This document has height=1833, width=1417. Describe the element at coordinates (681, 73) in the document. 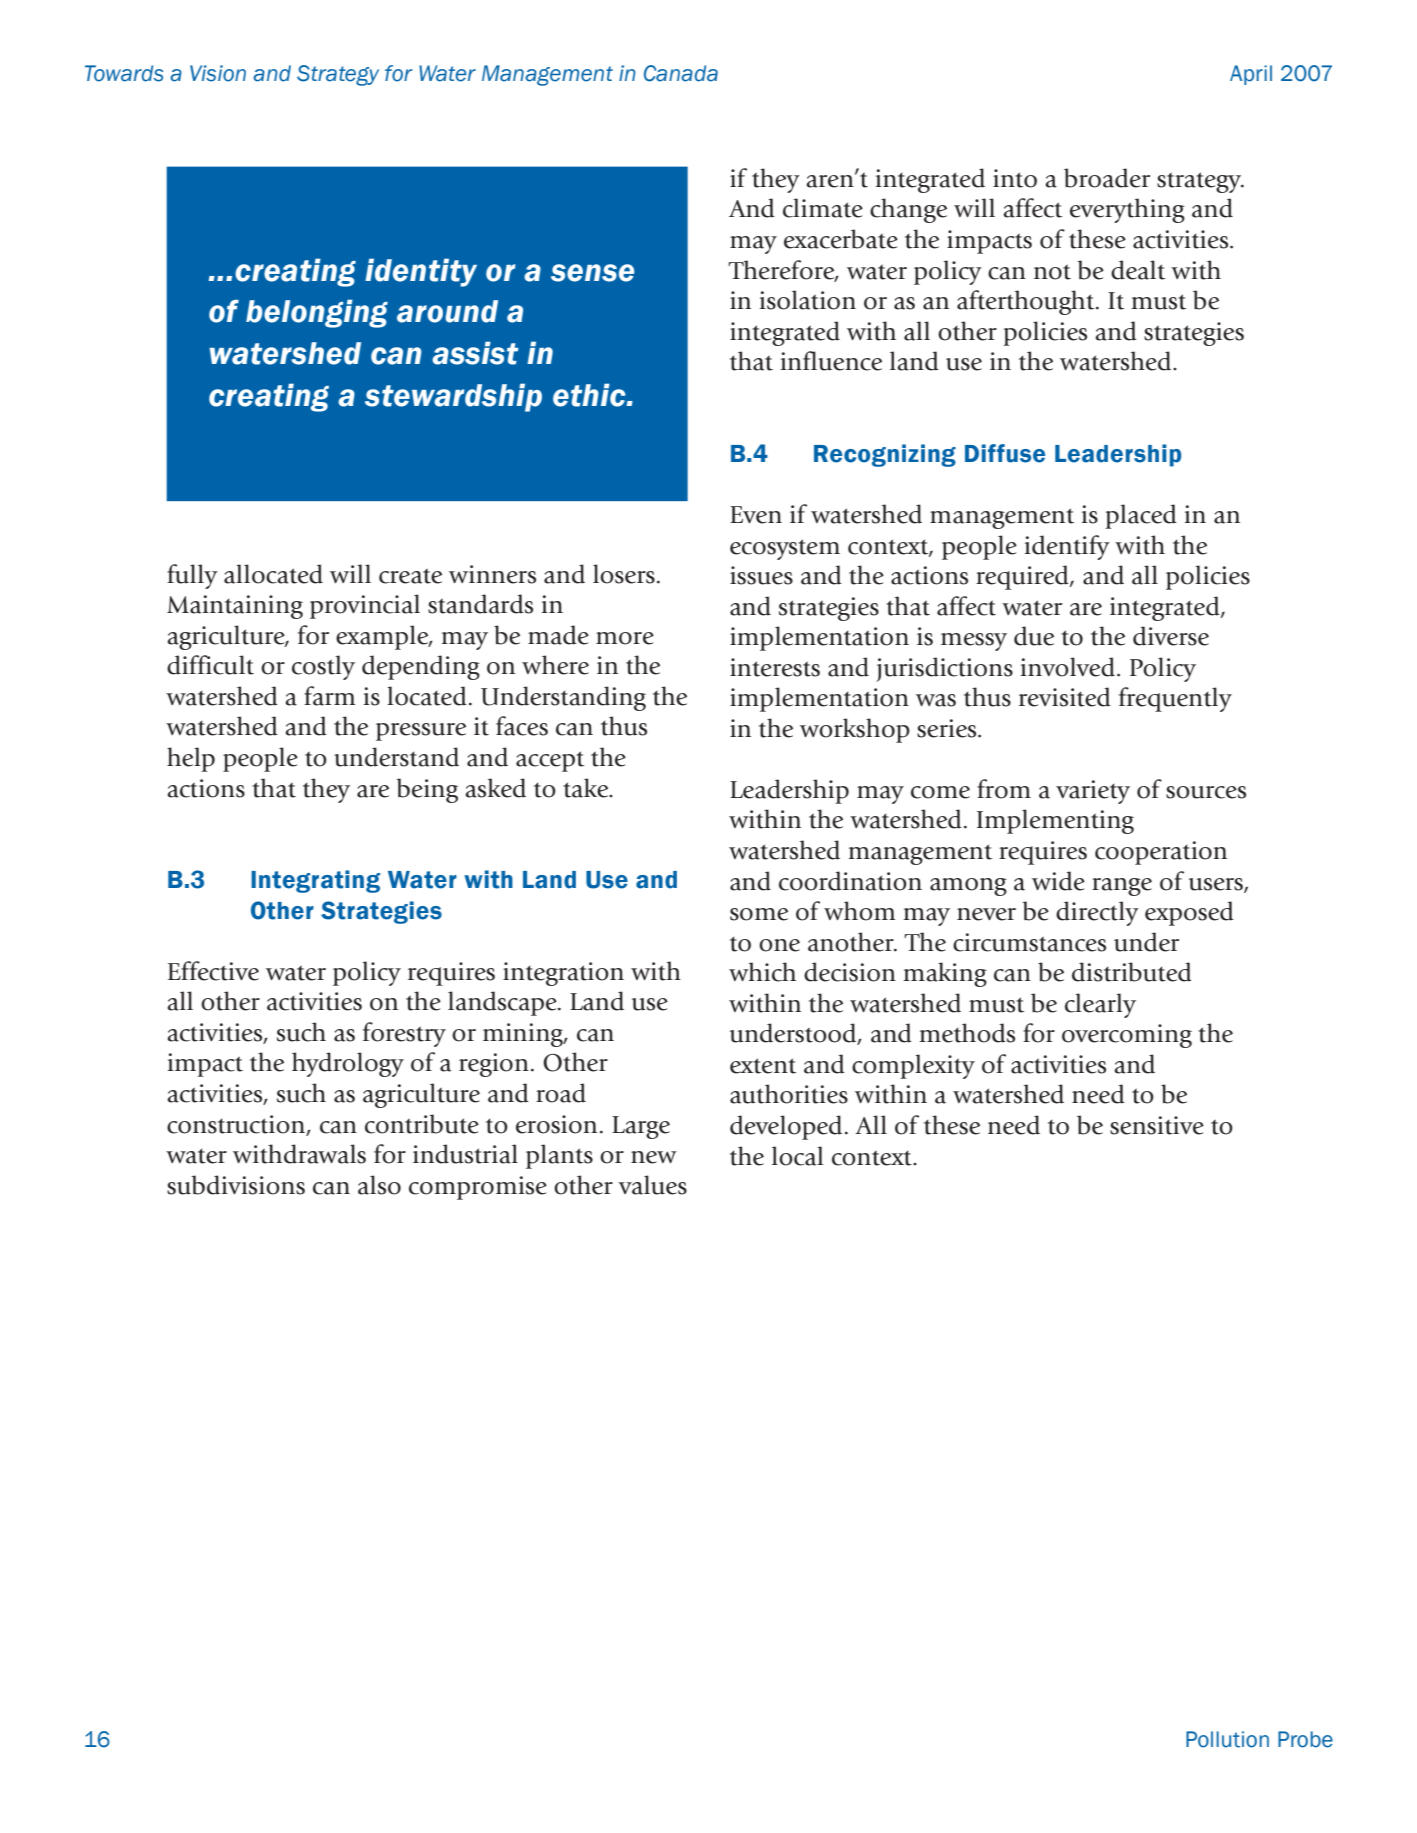

I see `Canada` at that location.
